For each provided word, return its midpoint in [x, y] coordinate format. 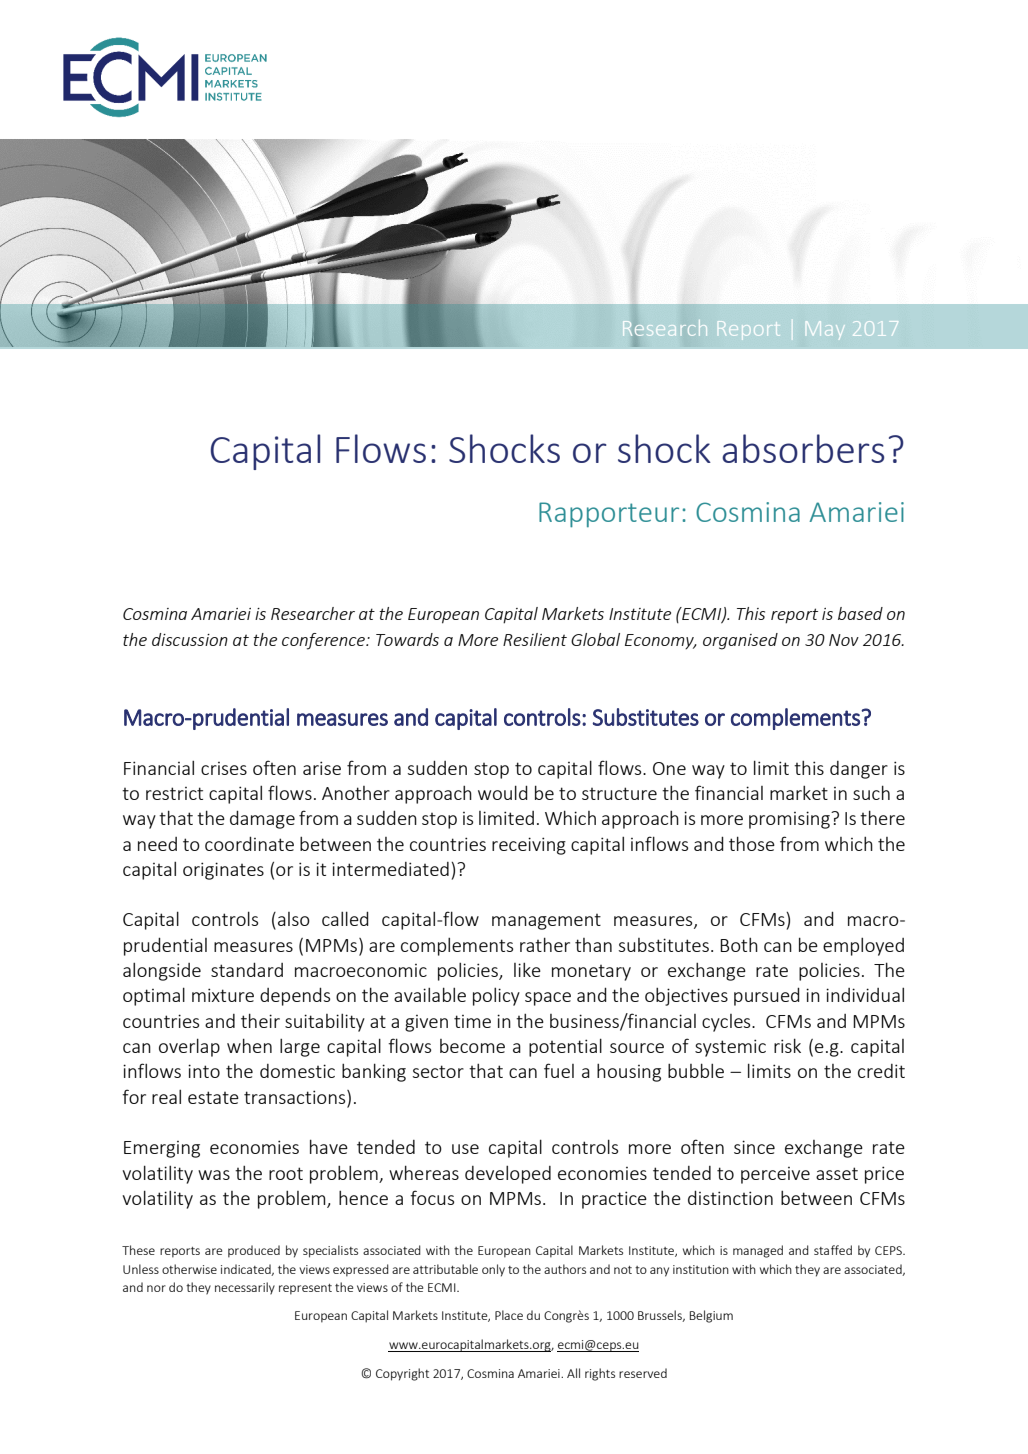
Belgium [711, 1316]
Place [509, 1315]
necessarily [245, 1288]
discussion [190, 639]
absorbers [803, 448]
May [823, 328]
